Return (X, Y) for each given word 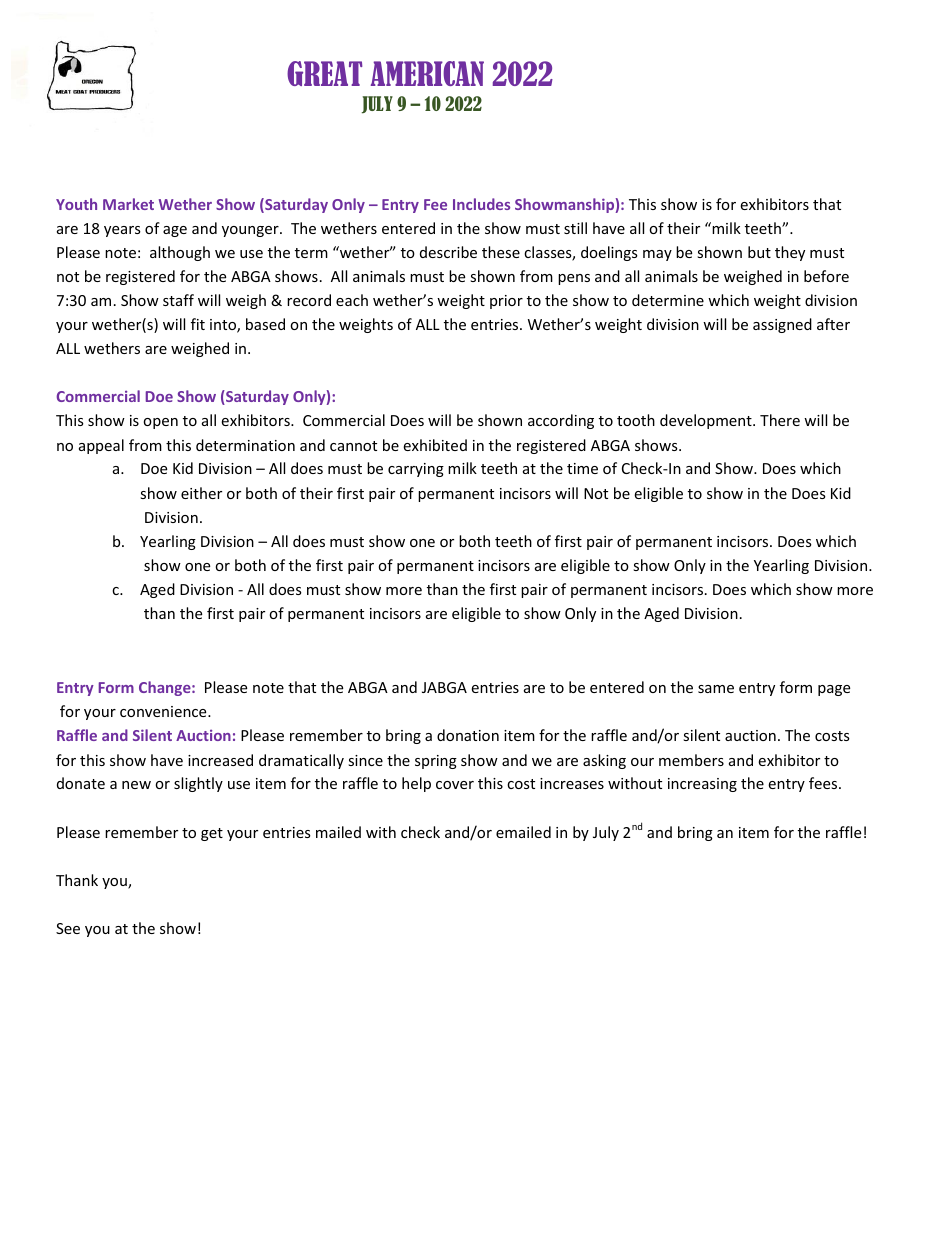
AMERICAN (427, 73)
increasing (702, 785)
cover (455, 785)
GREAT (324, 73)
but (759, 252)
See (68, 928)
